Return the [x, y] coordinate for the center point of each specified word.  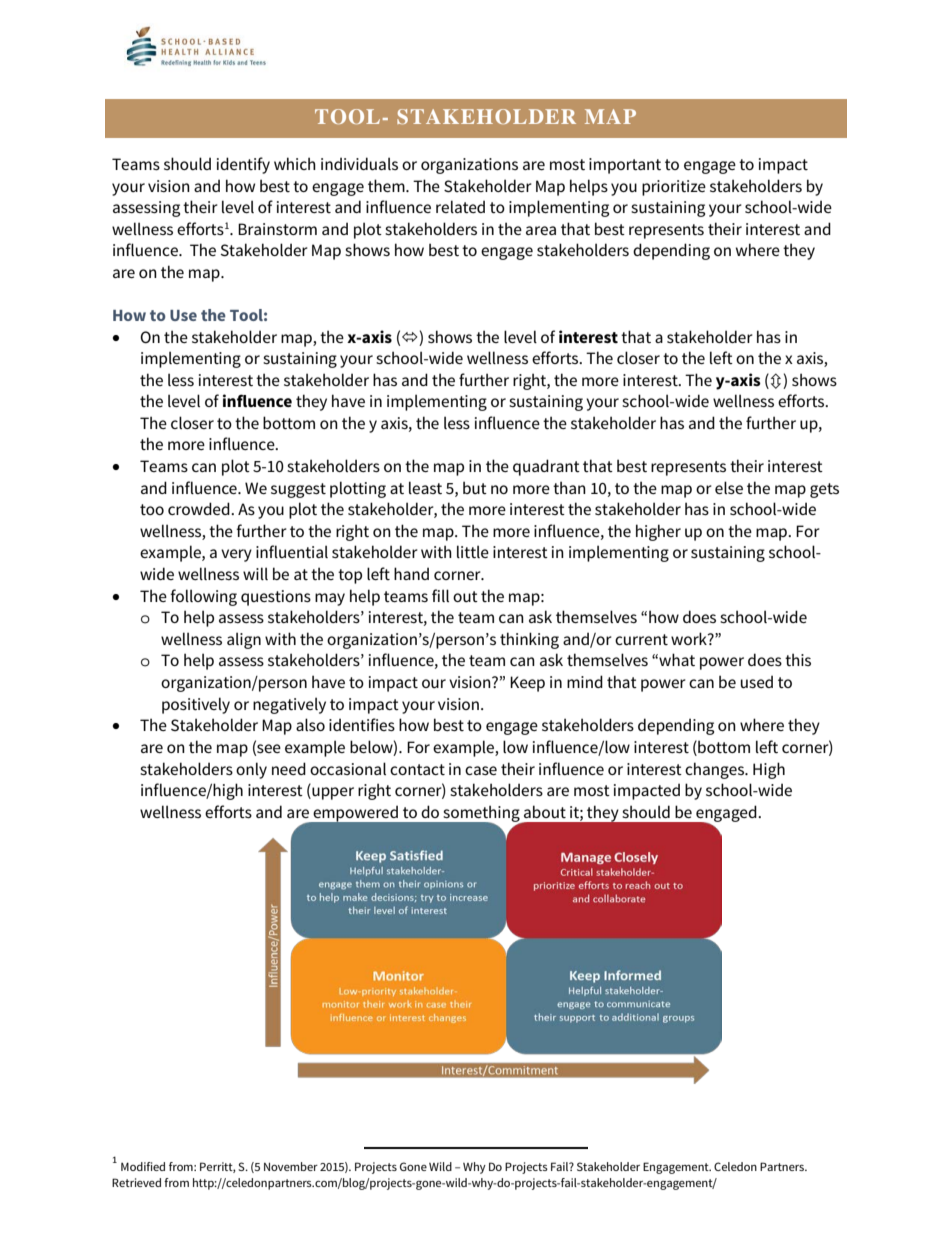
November [291, 1166]
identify [243, 165]
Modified [143, 1166]
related [460, 206]
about [545, 811]
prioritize [674, 188]
